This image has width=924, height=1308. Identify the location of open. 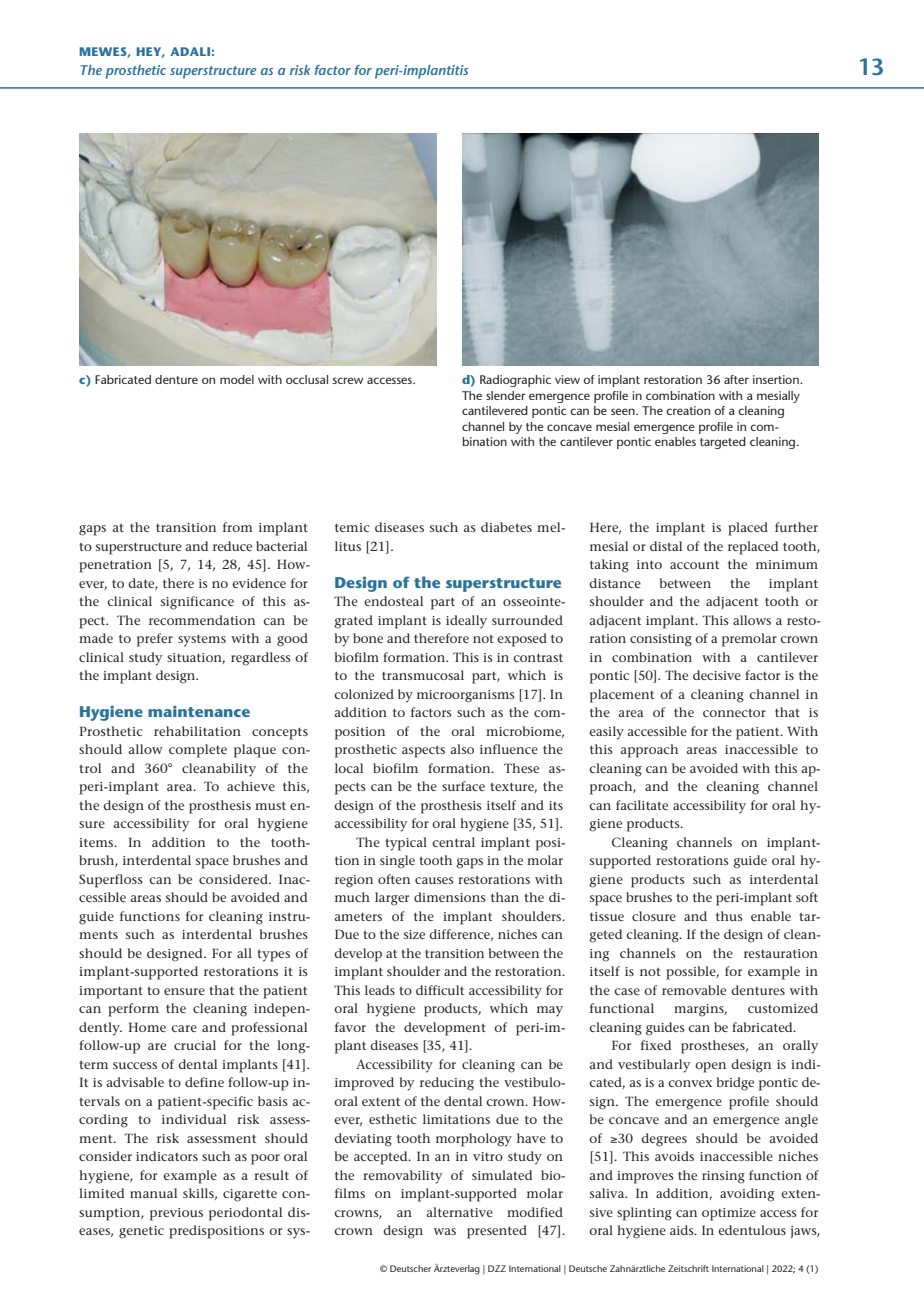
(710, 1067).
